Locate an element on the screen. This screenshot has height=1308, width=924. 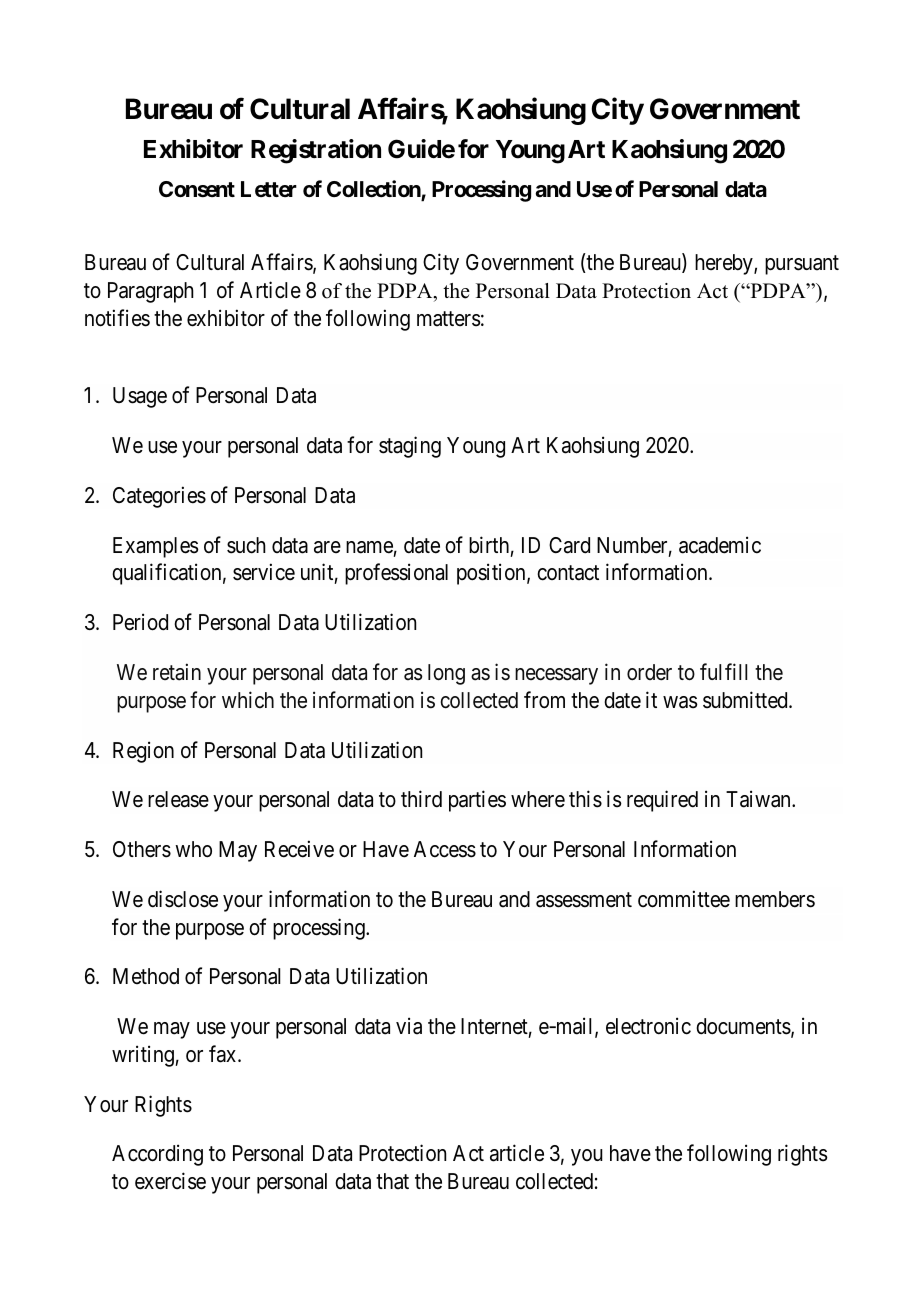
According is located at coordinates (157, 1155).
